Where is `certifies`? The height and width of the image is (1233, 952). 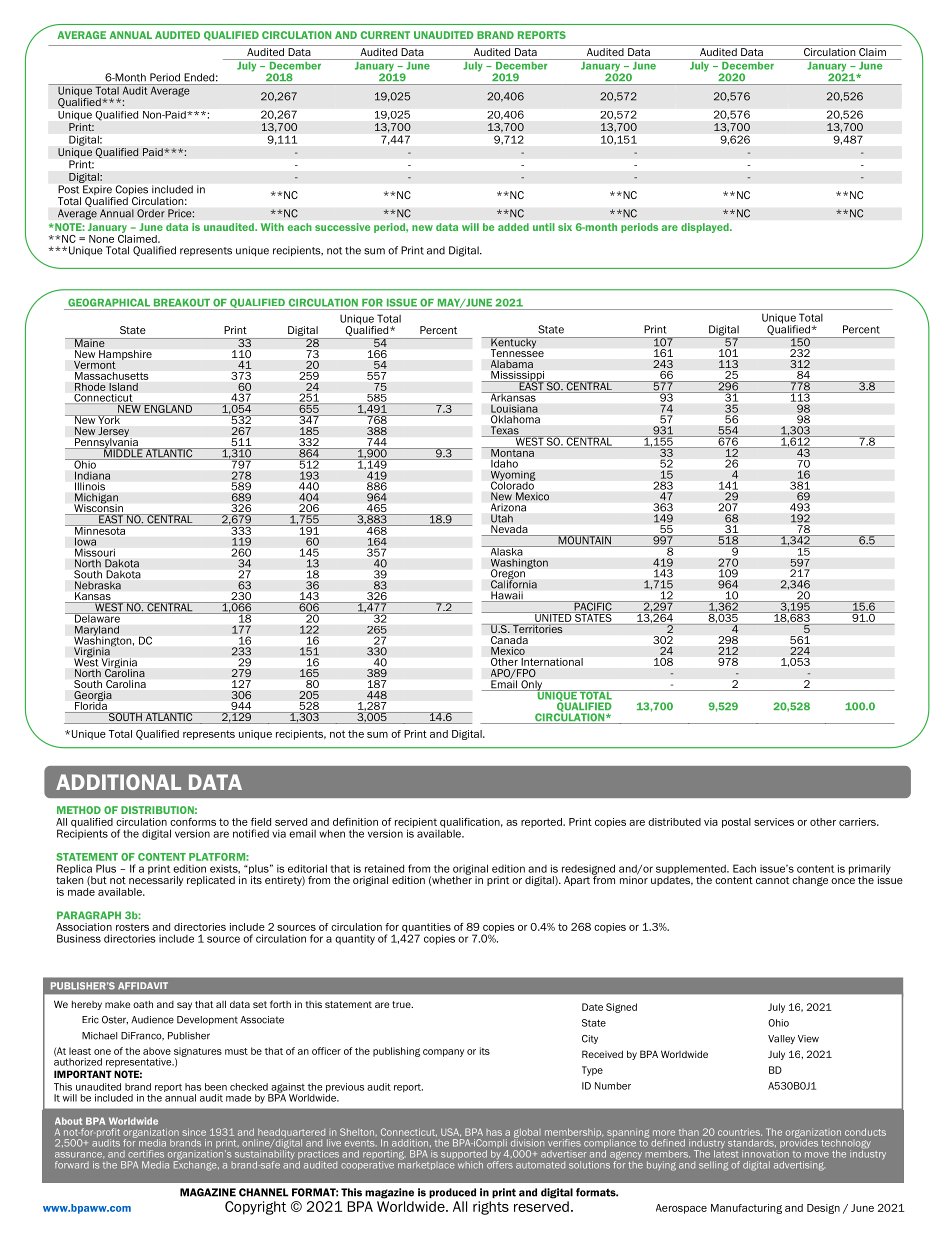
certifies is located at coordinates (146, 1154).
